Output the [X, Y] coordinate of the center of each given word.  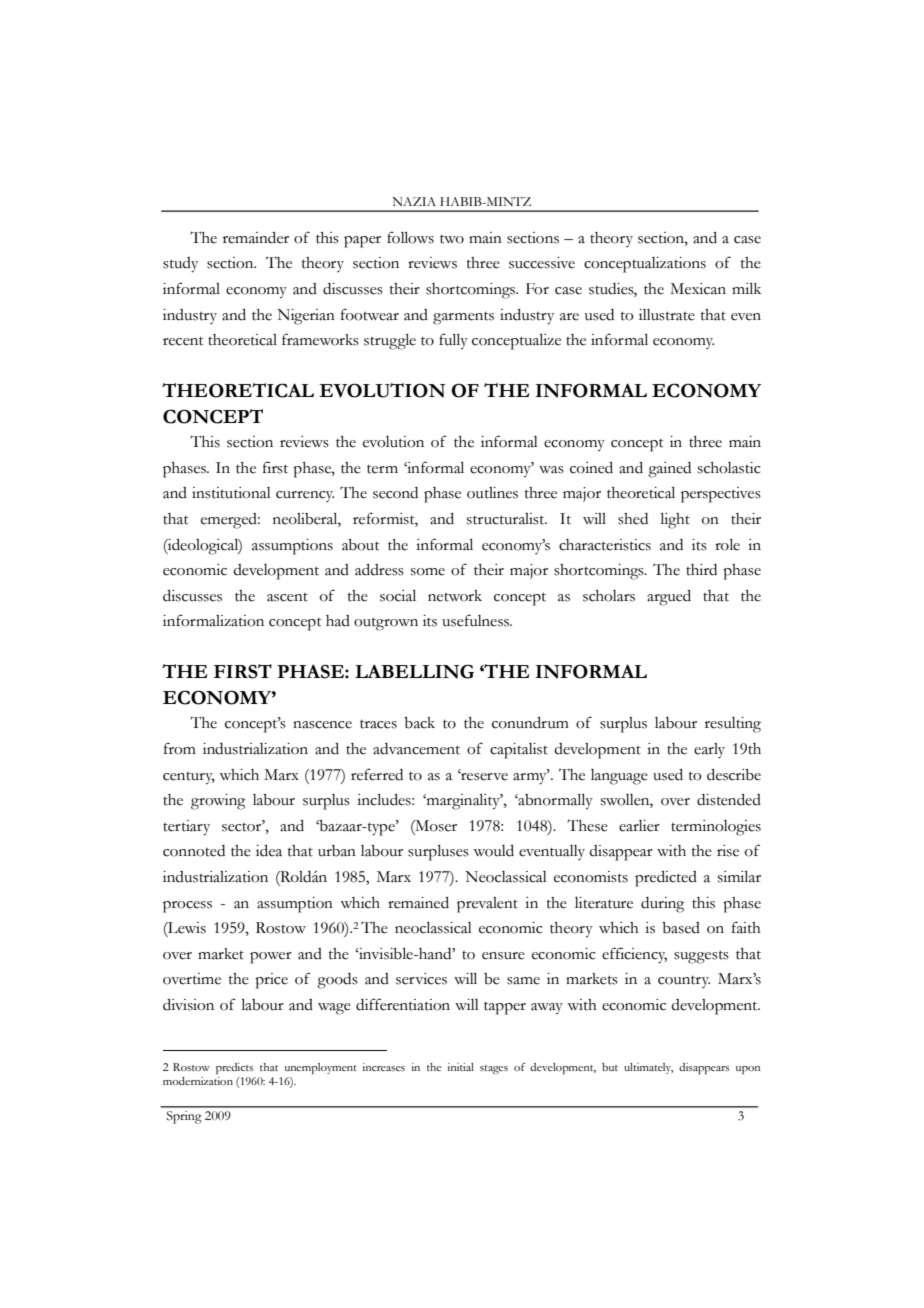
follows [410, 237]
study [180, 265]
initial [461, 1067]
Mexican [698, 289]
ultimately [648, 1068]
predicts [234, 1068]
